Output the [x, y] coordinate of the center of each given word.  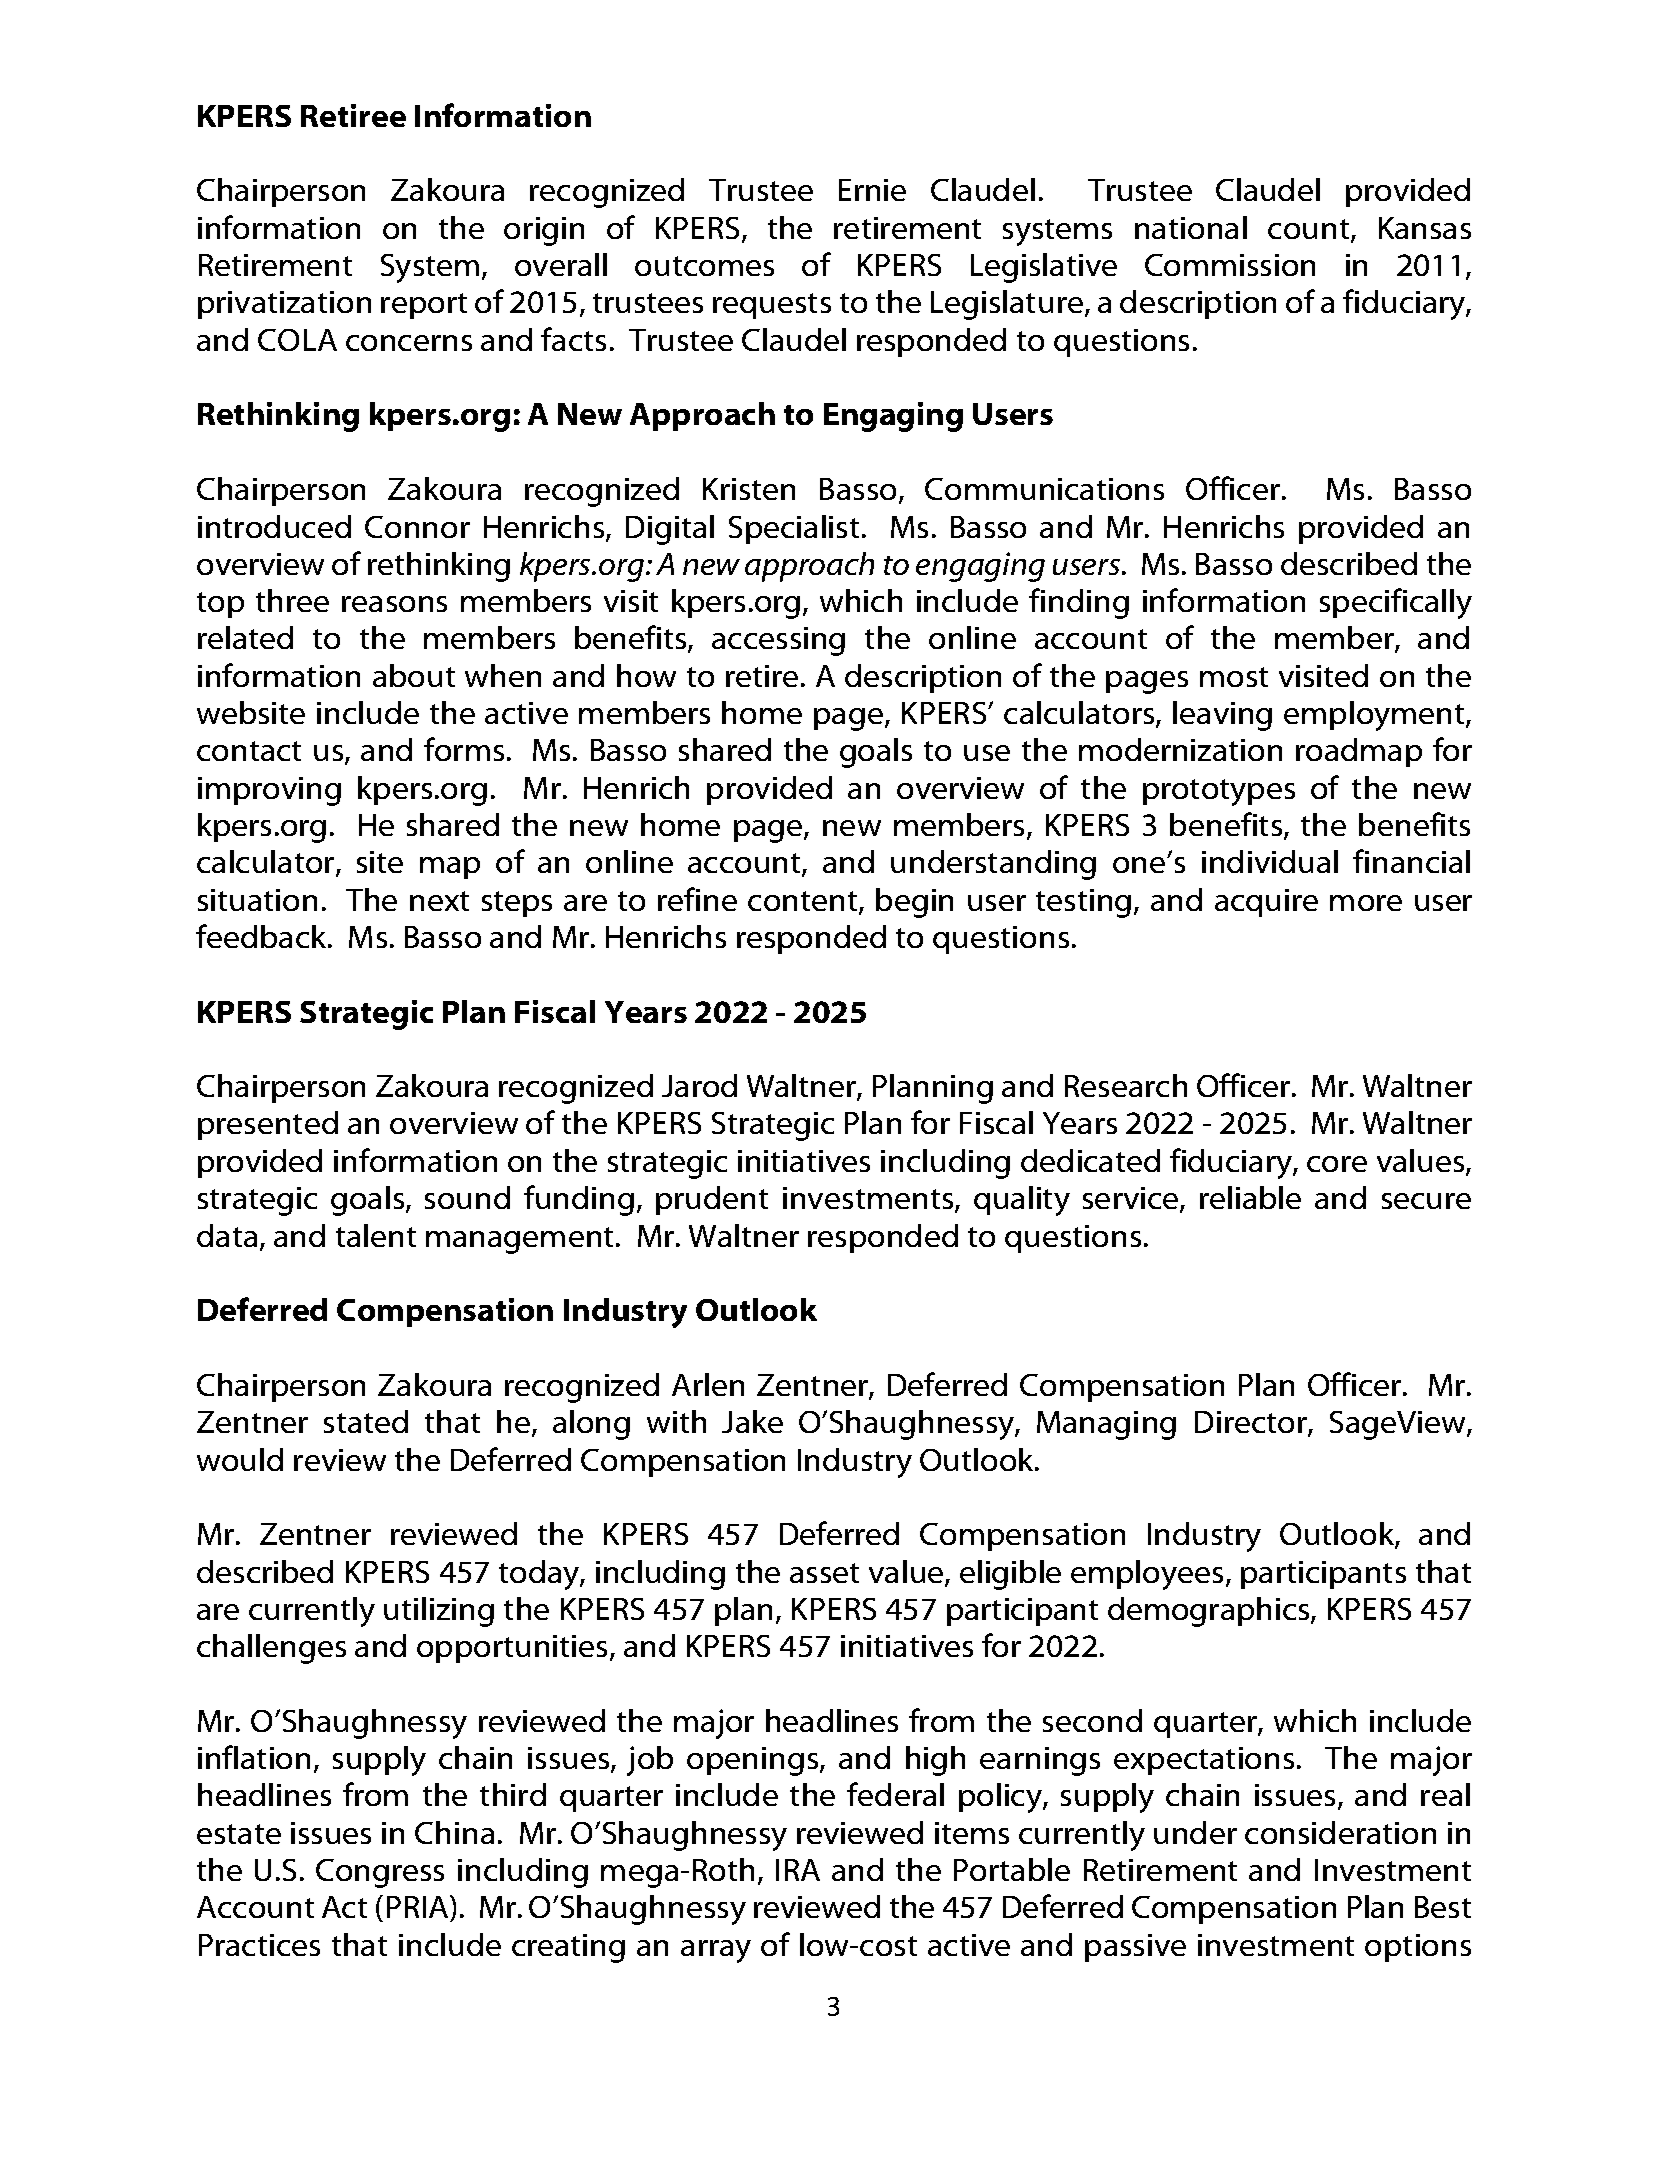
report [424, 306]
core [1337, 1164]
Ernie [872, 190]
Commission [1230, 265]
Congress [380, 1873]
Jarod [699, 1085]
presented [268, 1125]
